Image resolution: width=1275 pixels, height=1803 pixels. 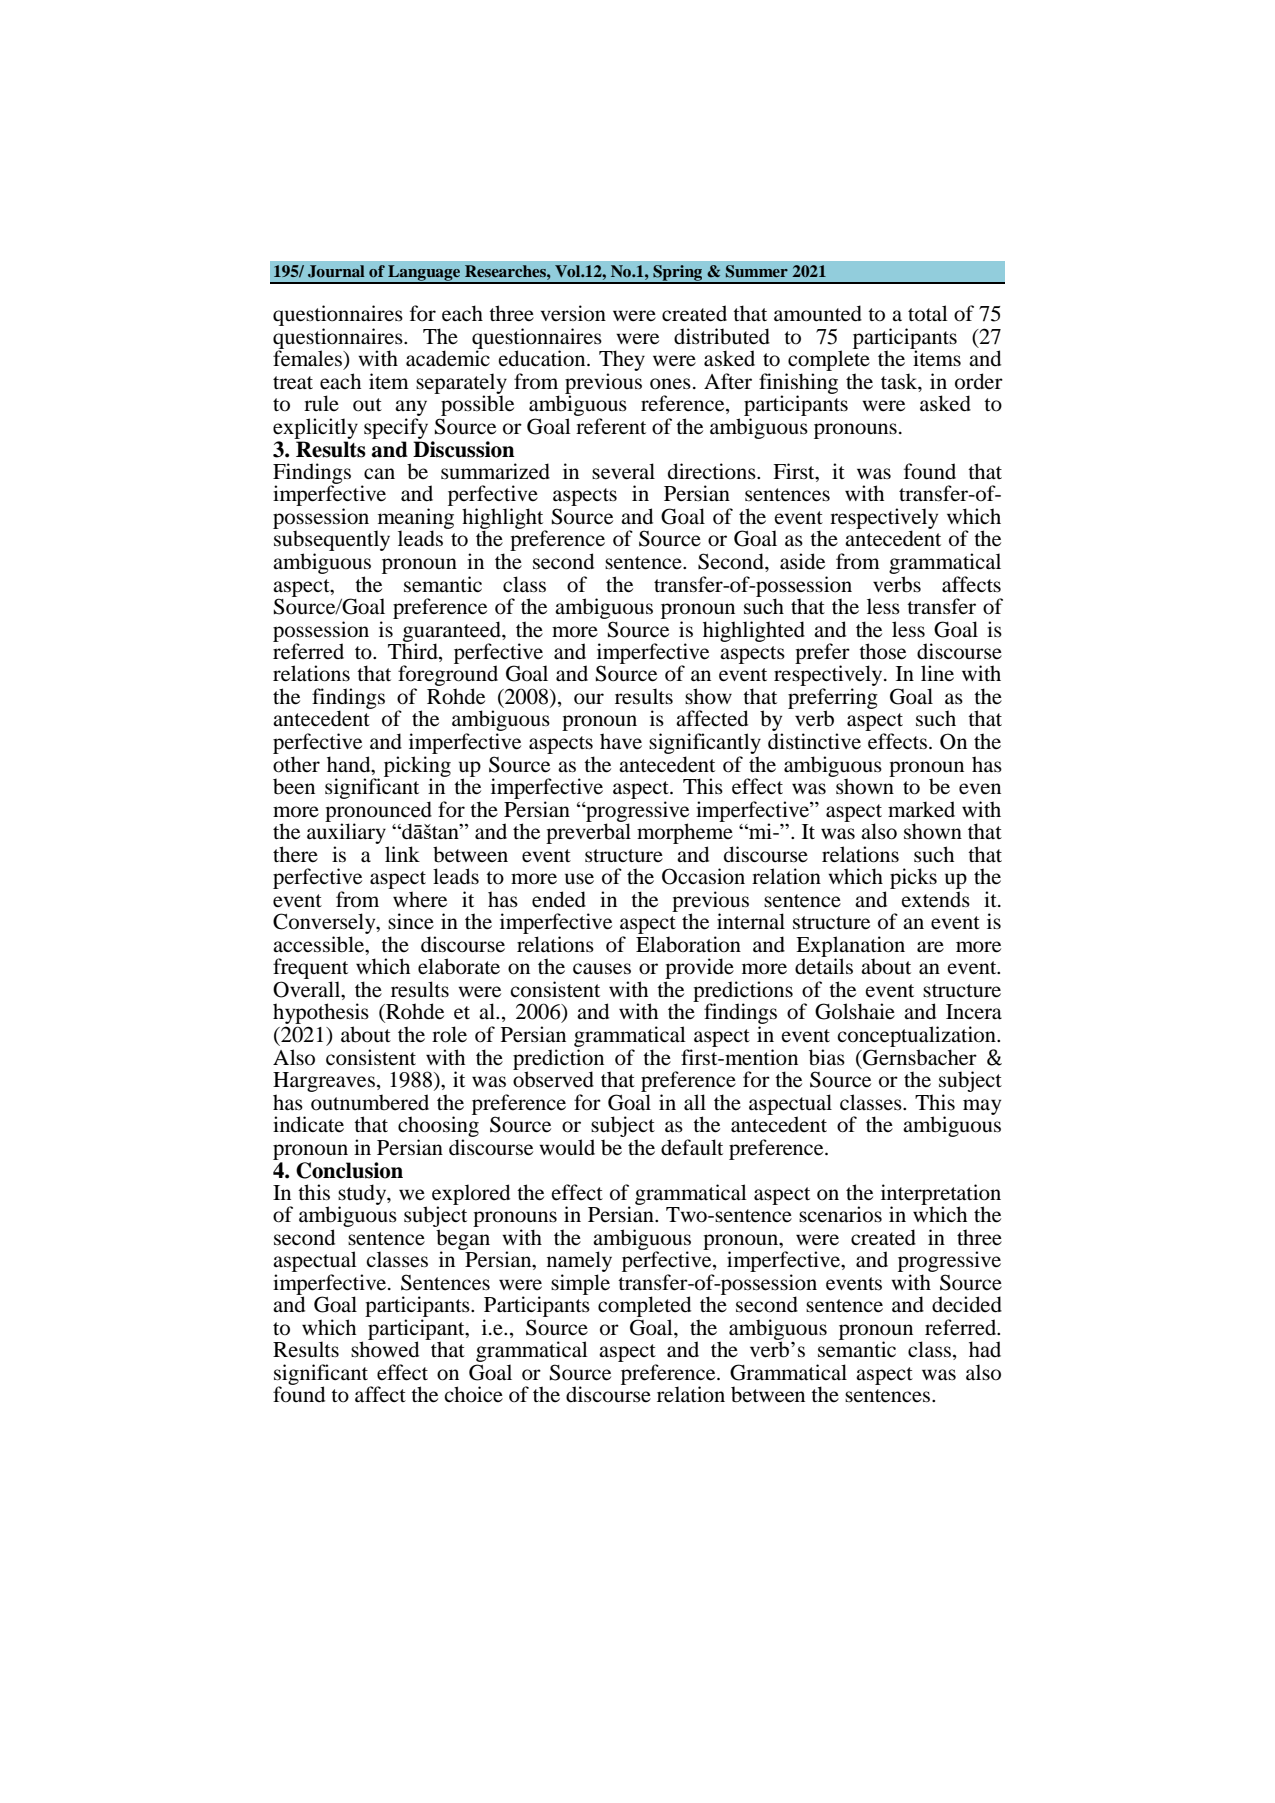 I want to click on total, so click(x=928, y=313).
